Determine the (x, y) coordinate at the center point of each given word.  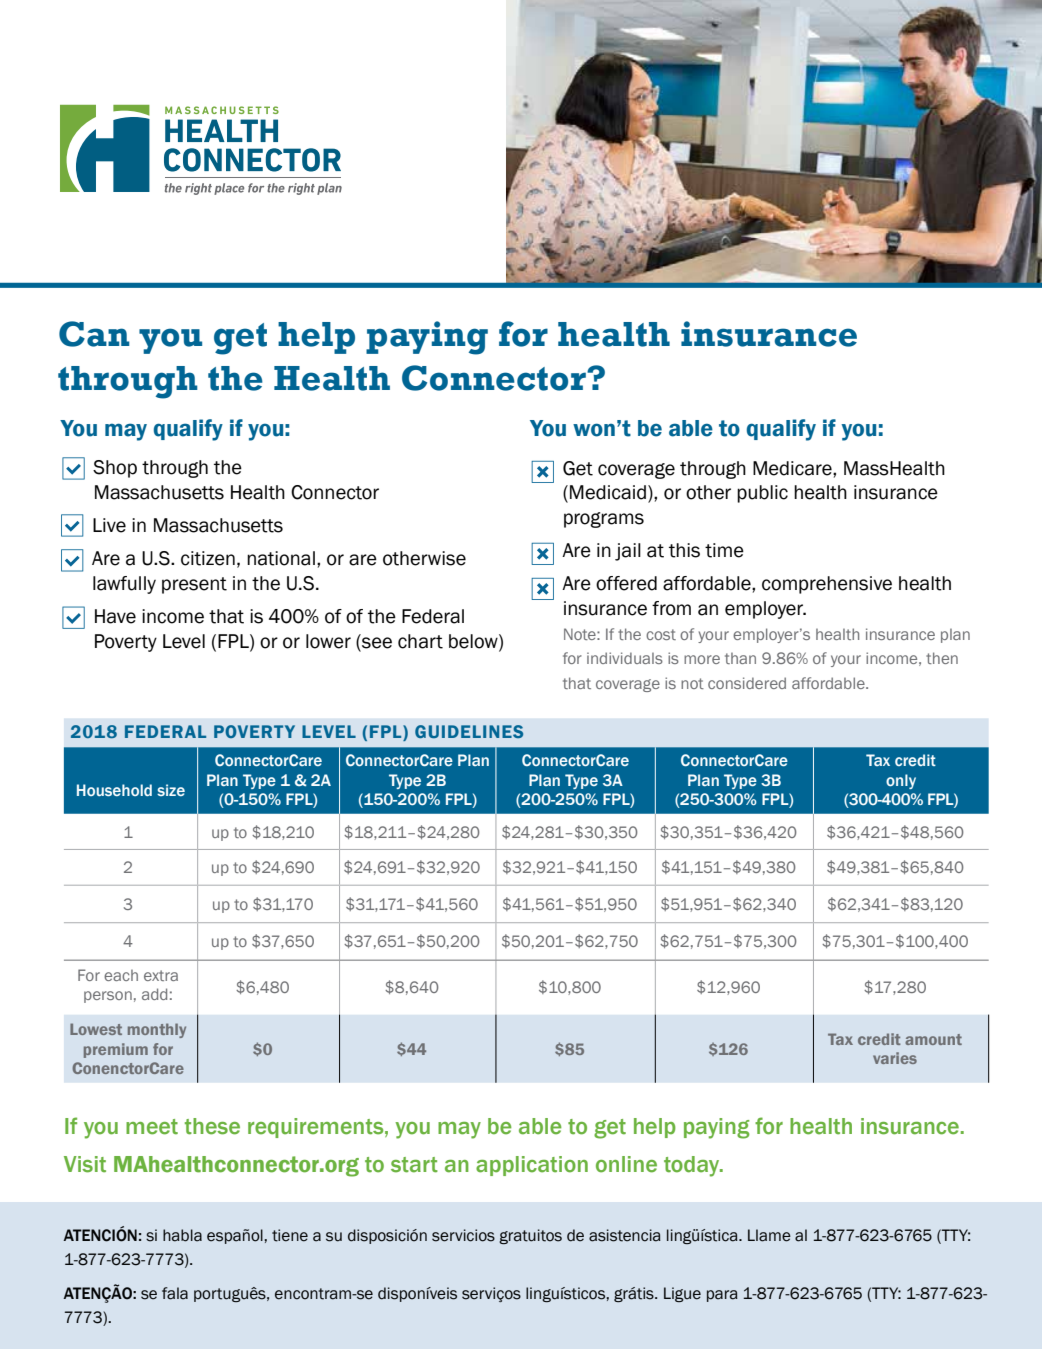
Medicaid (608, 492)
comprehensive (827, 585)
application (532, 1166)
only (901, 781)
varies (895, 1058)
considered (747, 683)
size (171, 790)
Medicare (793, 468)
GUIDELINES (469, 731)
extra (161, 975)
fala (175, 1293)
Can (94, 334)
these (212, 1126)
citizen (208, 558)
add (154, 994)
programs (604, 520)
